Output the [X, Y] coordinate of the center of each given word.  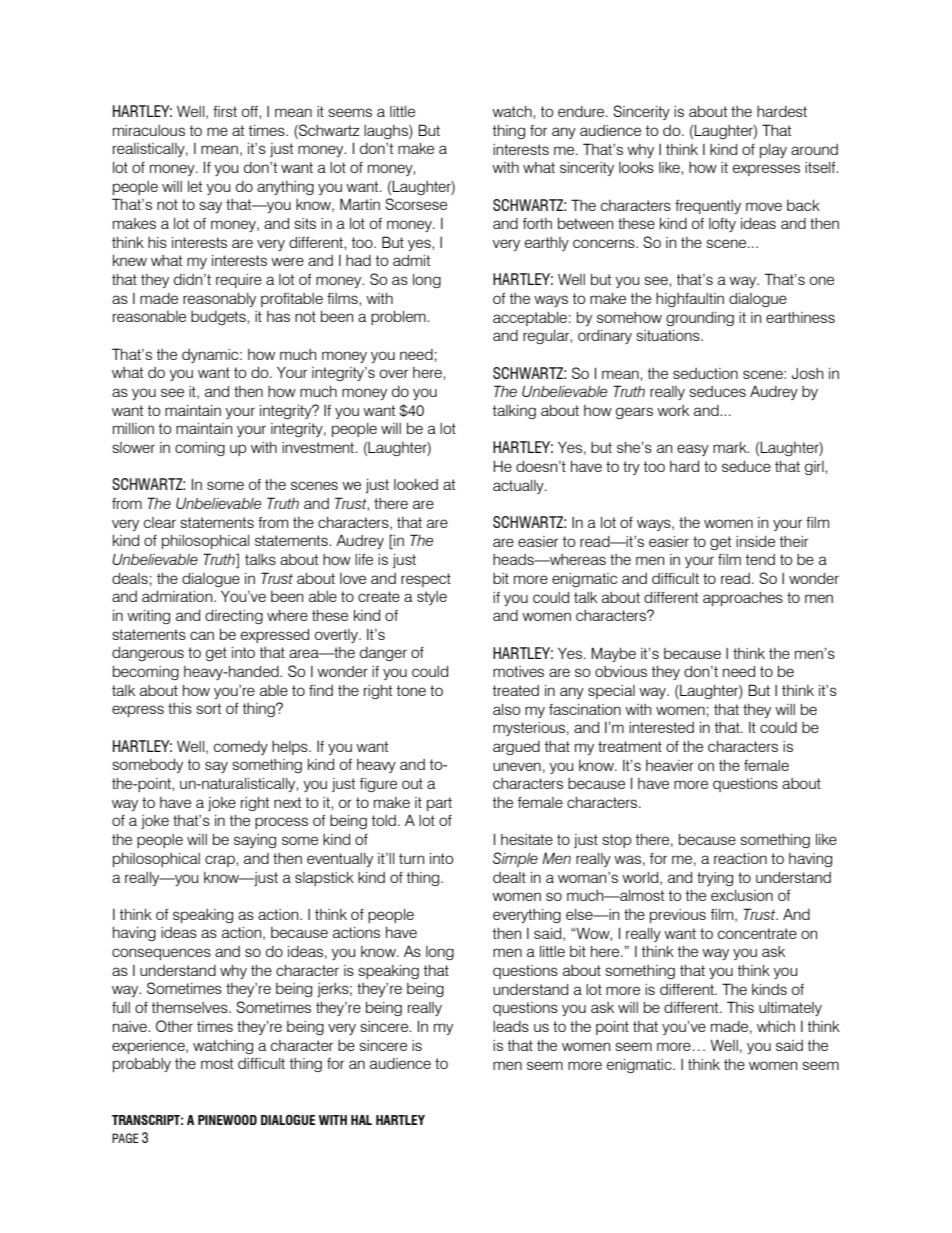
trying [715, 879]
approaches [743, 599]
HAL [361, 1120]
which [776, 1026]
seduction [705, 373]
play [773, 151]
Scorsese [416, 204]
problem [399, 318]
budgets [219, 318]
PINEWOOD [227, 1120]
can [202, 635]
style [432, 598]
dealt [509, 877]
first [225, 111]
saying [255, 841]
